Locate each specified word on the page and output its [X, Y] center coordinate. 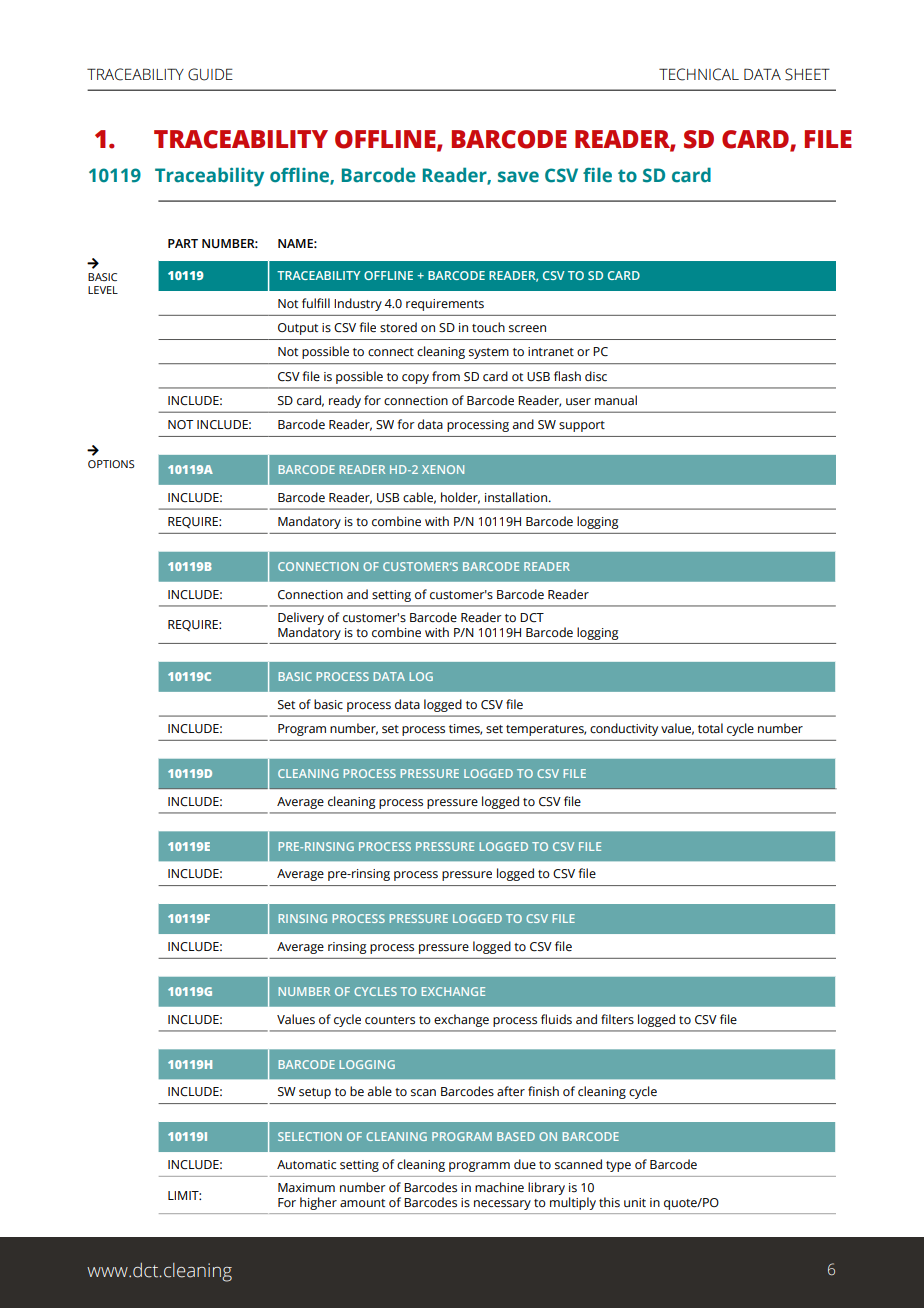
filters [617, 1019]
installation [516, 497]
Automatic [306, 1165]
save [518, 177]
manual [616, 400]
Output [298, 329]
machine [499, 1187]
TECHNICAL [699, 74]
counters [390, 1020]
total [710, 728]
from [446, 376]
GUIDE [210, 74]
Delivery [301, 618]
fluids [556, 1019]
